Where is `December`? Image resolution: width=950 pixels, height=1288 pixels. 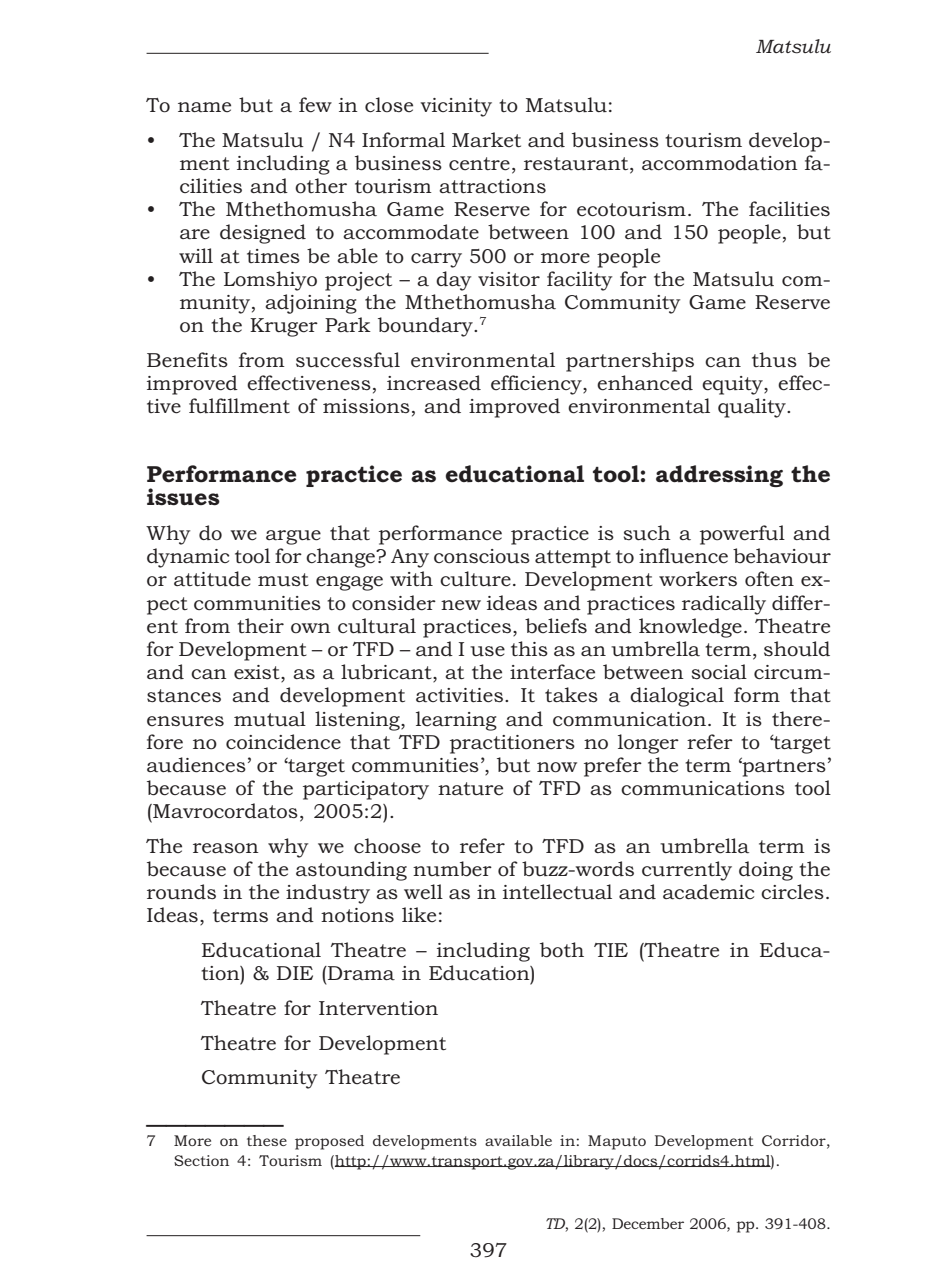 December is located at coordinates (648, 1223).
